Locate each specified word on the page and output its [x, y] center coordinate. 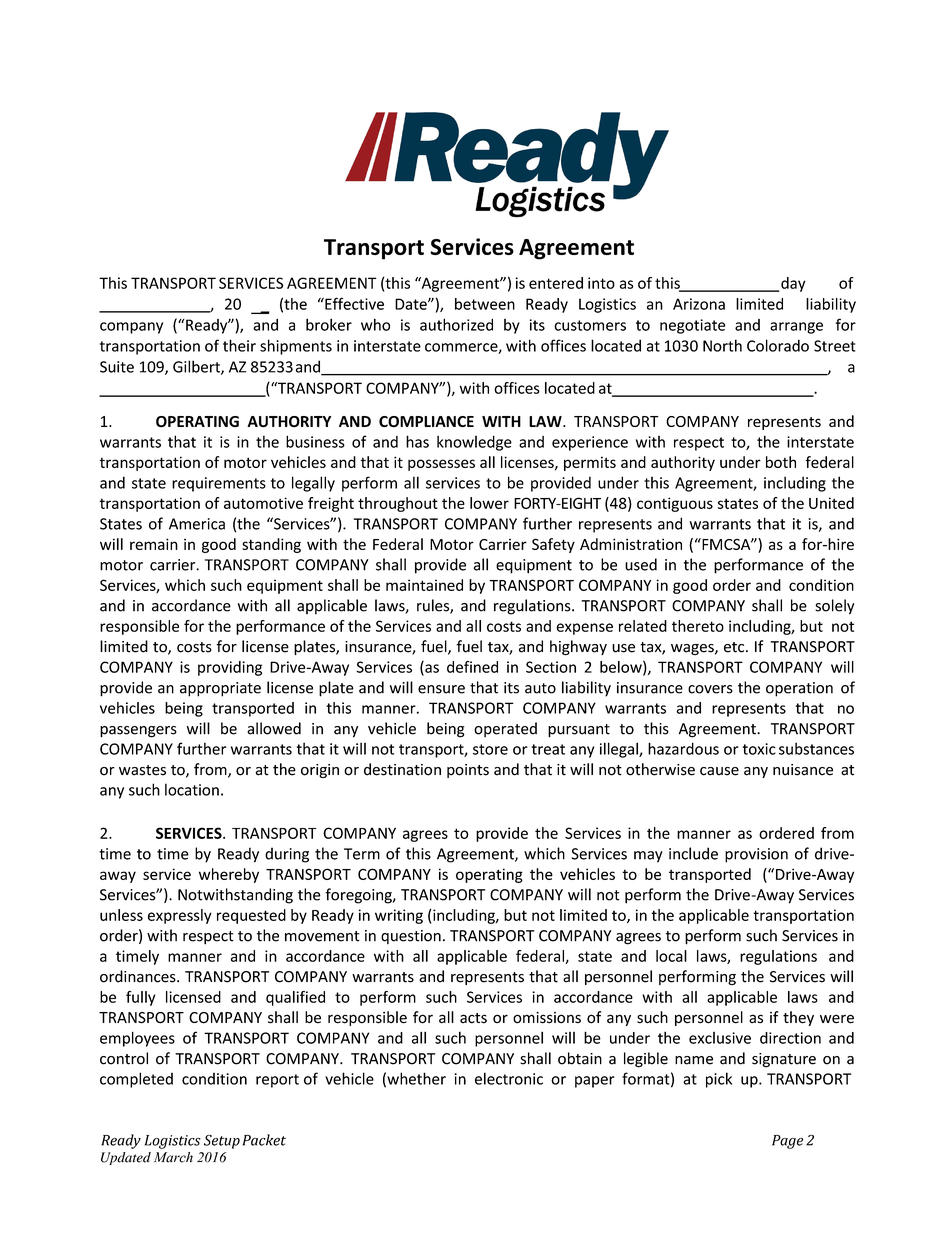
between [485, 304]
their [239, 345]
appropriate [220, 689]
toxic [759, 749]
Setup [222, 1142]
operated [505, 729]
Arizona [699, 304]
